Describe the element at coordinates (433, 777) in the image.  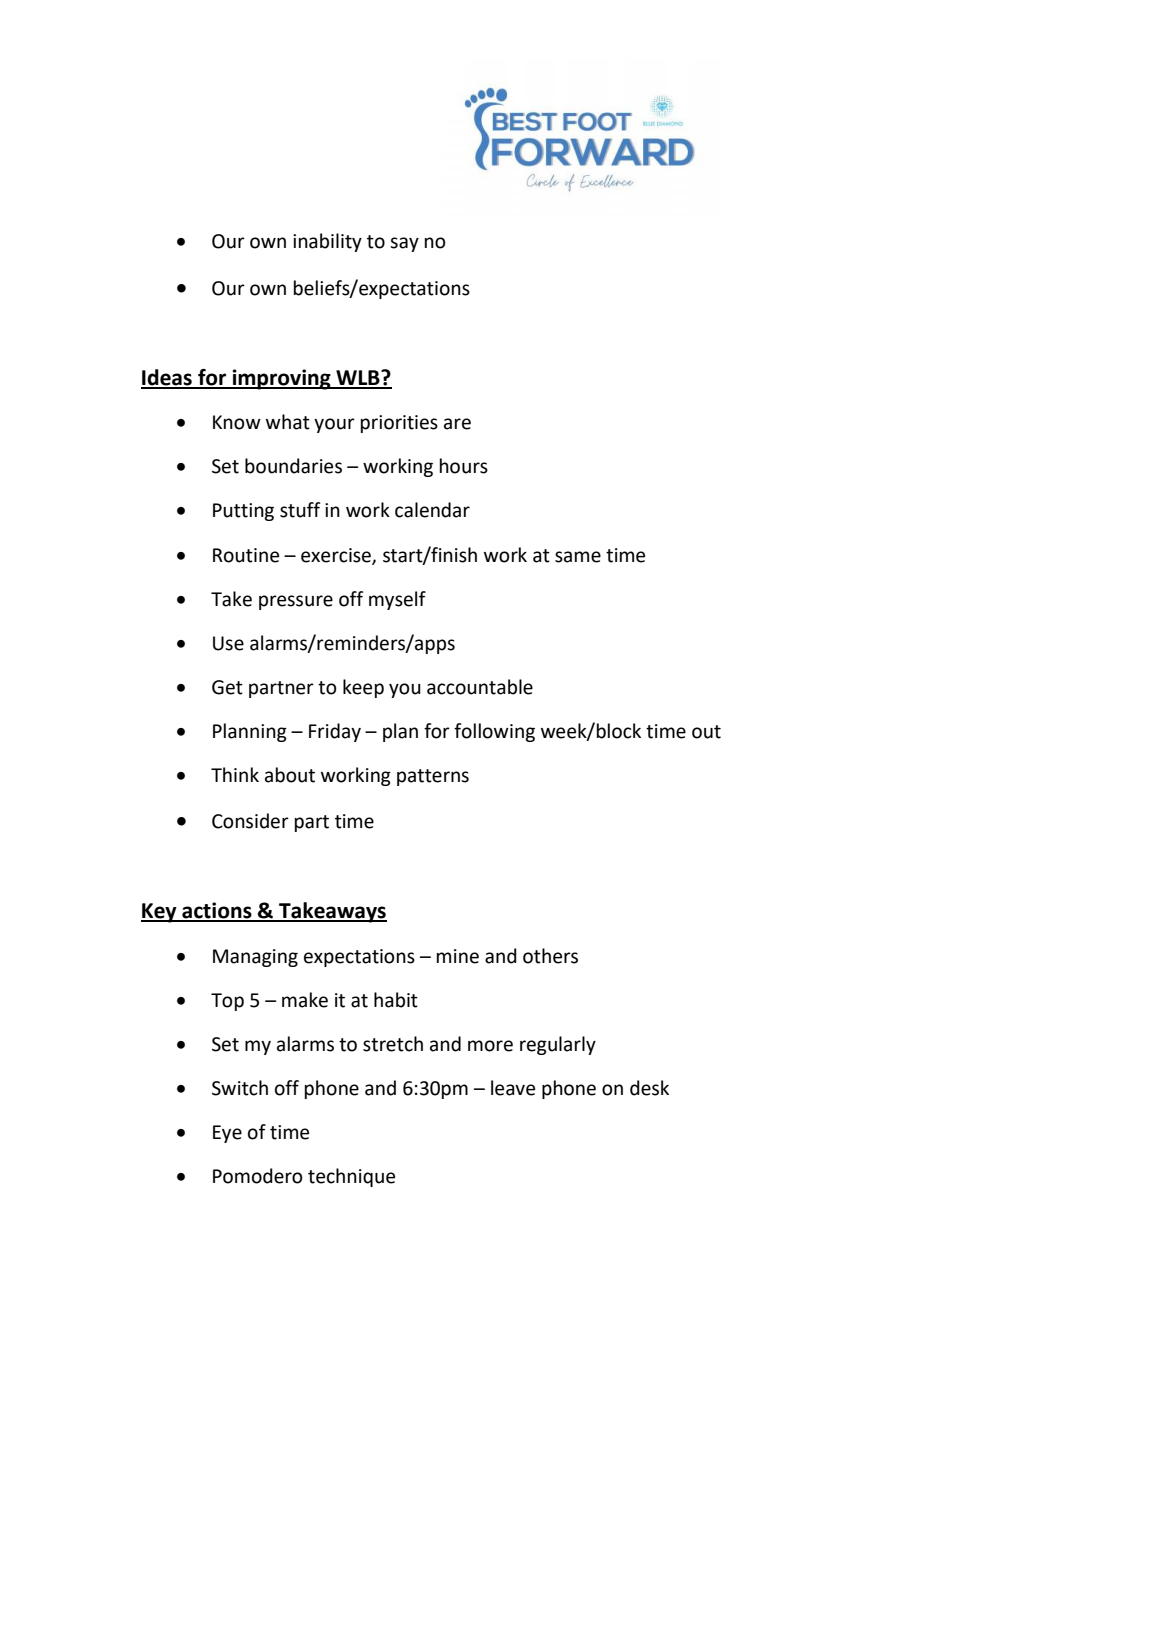
I see `patterns` at that location.
